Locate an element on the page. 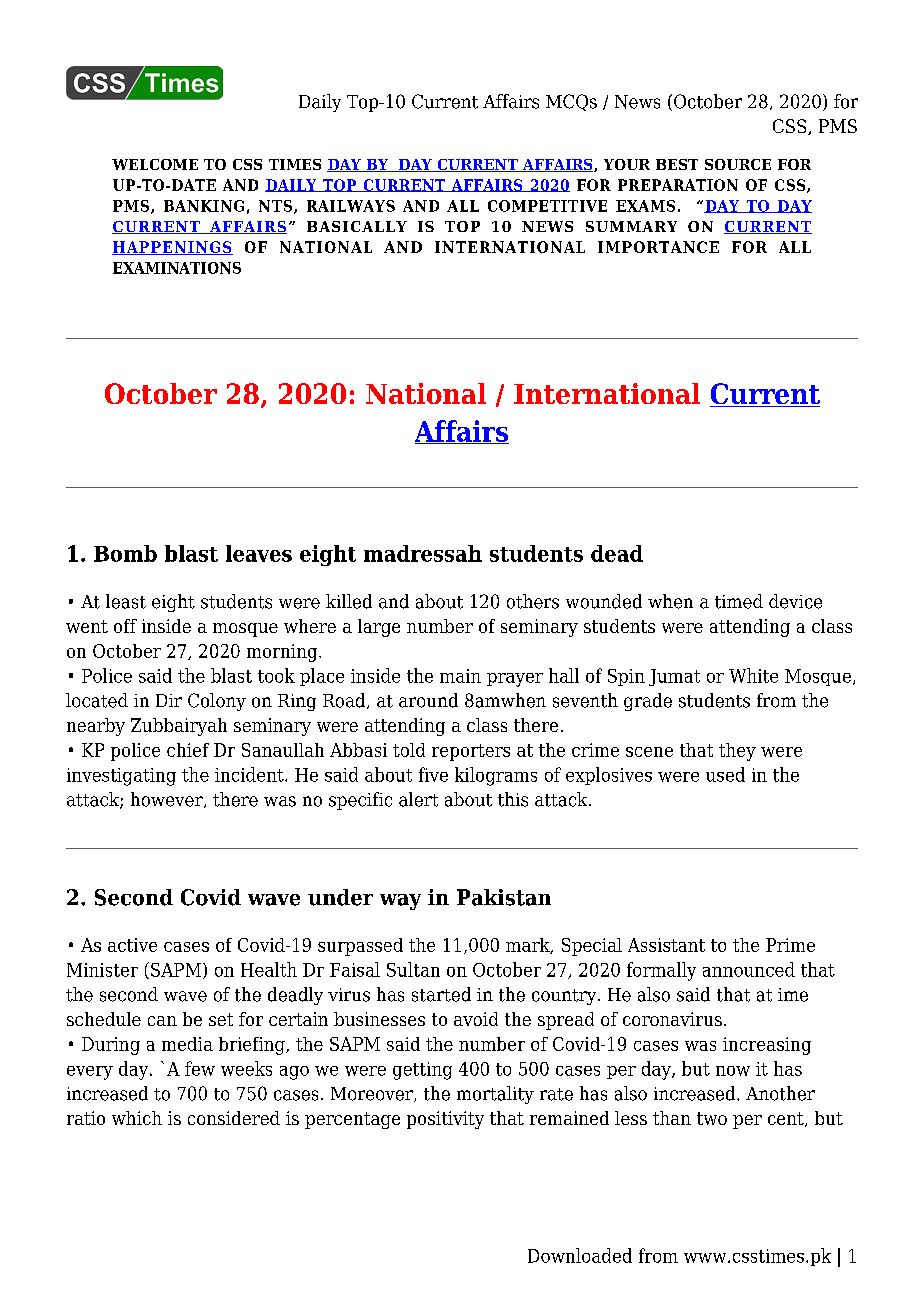 This document has height=1308, width=924. RAILWAYS is located at coordinates (351, 206).
